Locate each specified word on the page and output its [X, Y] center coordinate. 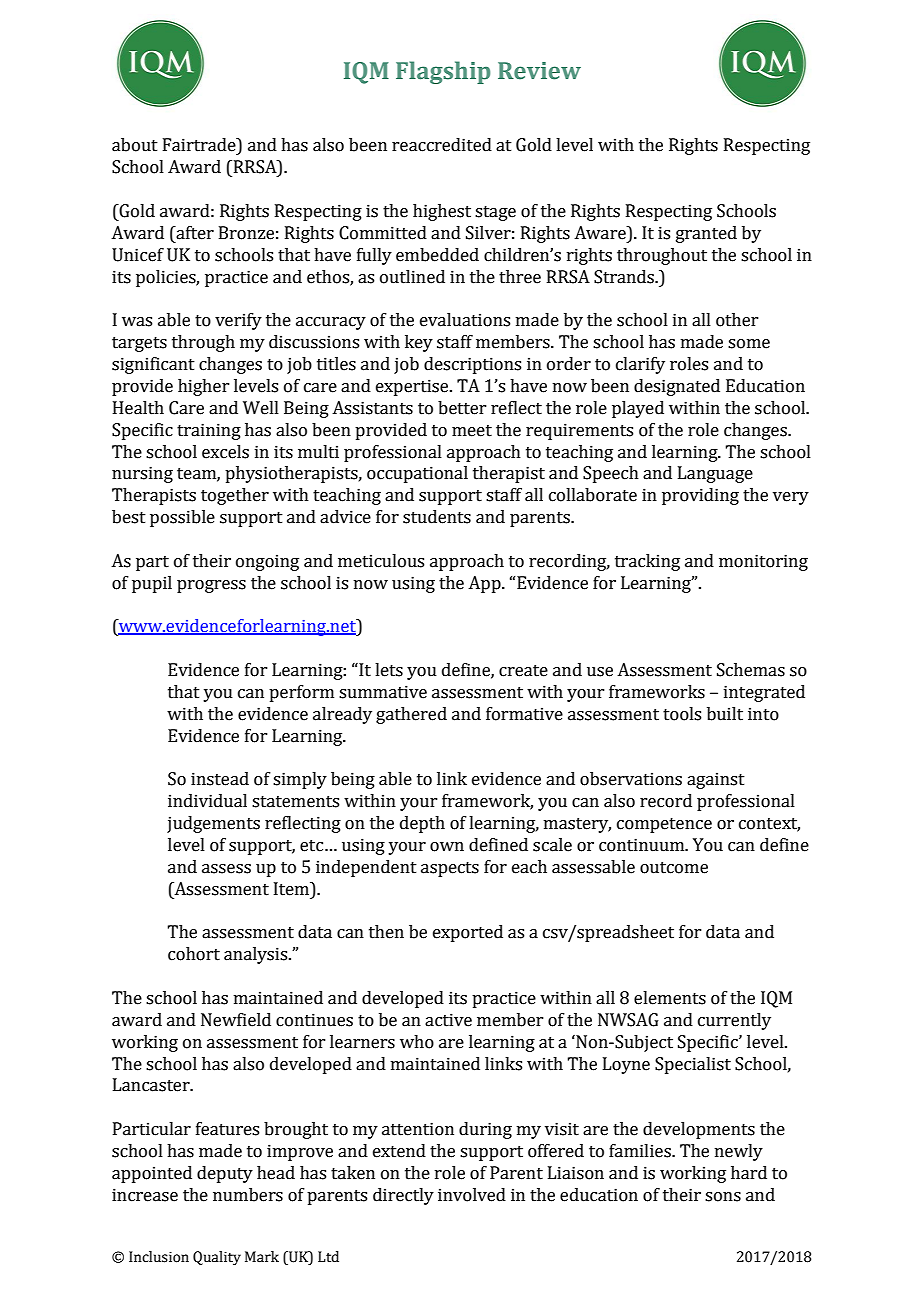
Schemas [751, 670]
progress [211, 586]
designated [677, 387]
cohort [194, 954]
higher [203, 387]
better [462, 408]
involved [472, 1195]
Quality [217, 1258]
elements [670, 998]
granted [706, 234]
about [135, 145]
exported [468, 933]
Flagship [443, 72]
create [523, 671]
